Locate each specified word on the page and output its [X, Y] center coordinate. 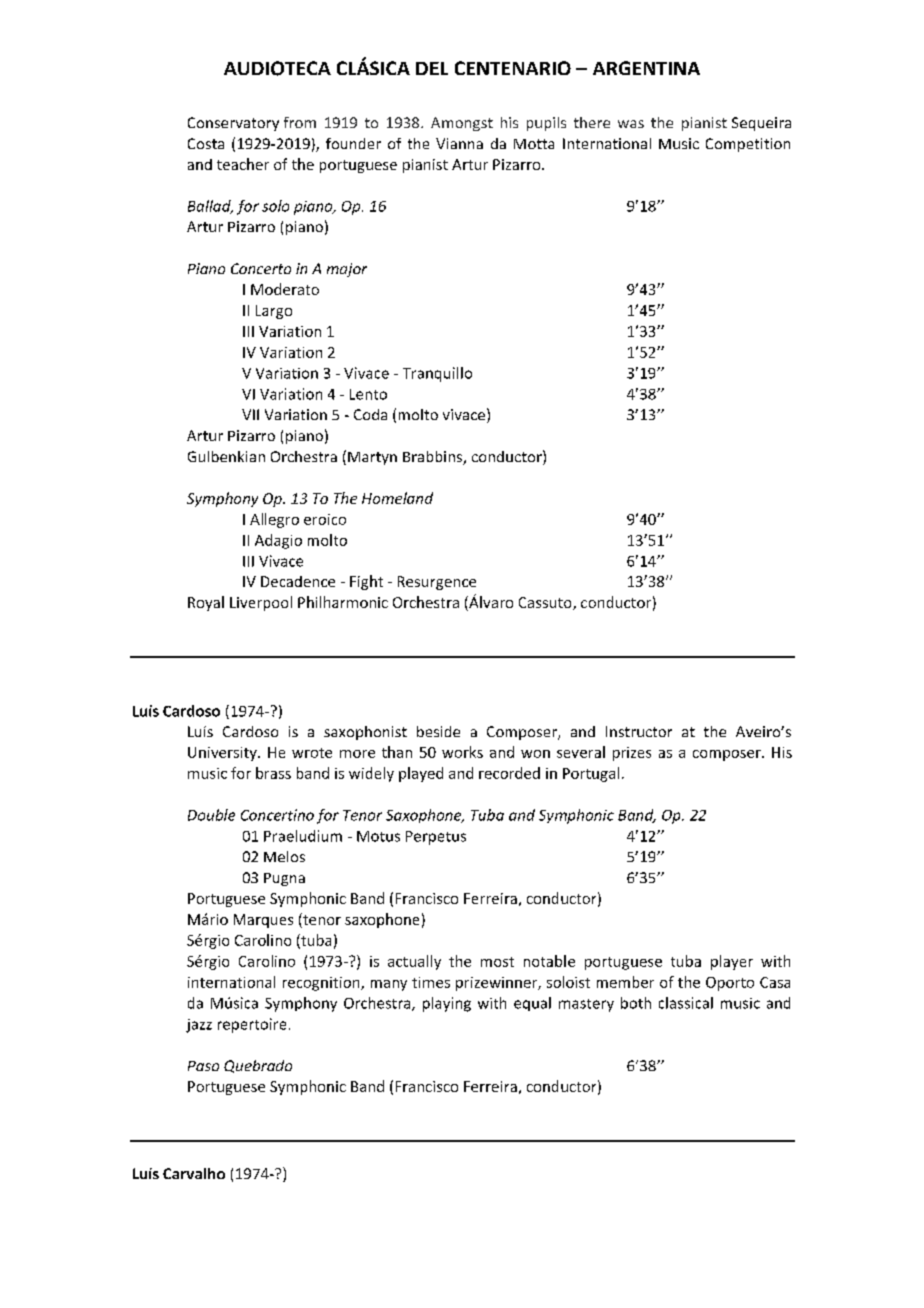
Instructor [639, 731]
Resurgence [437, 583]
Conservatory [233, 124]
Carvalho [194, 1173]
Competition [748, 145]
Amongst [462, 124]
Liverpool [261, 603]
